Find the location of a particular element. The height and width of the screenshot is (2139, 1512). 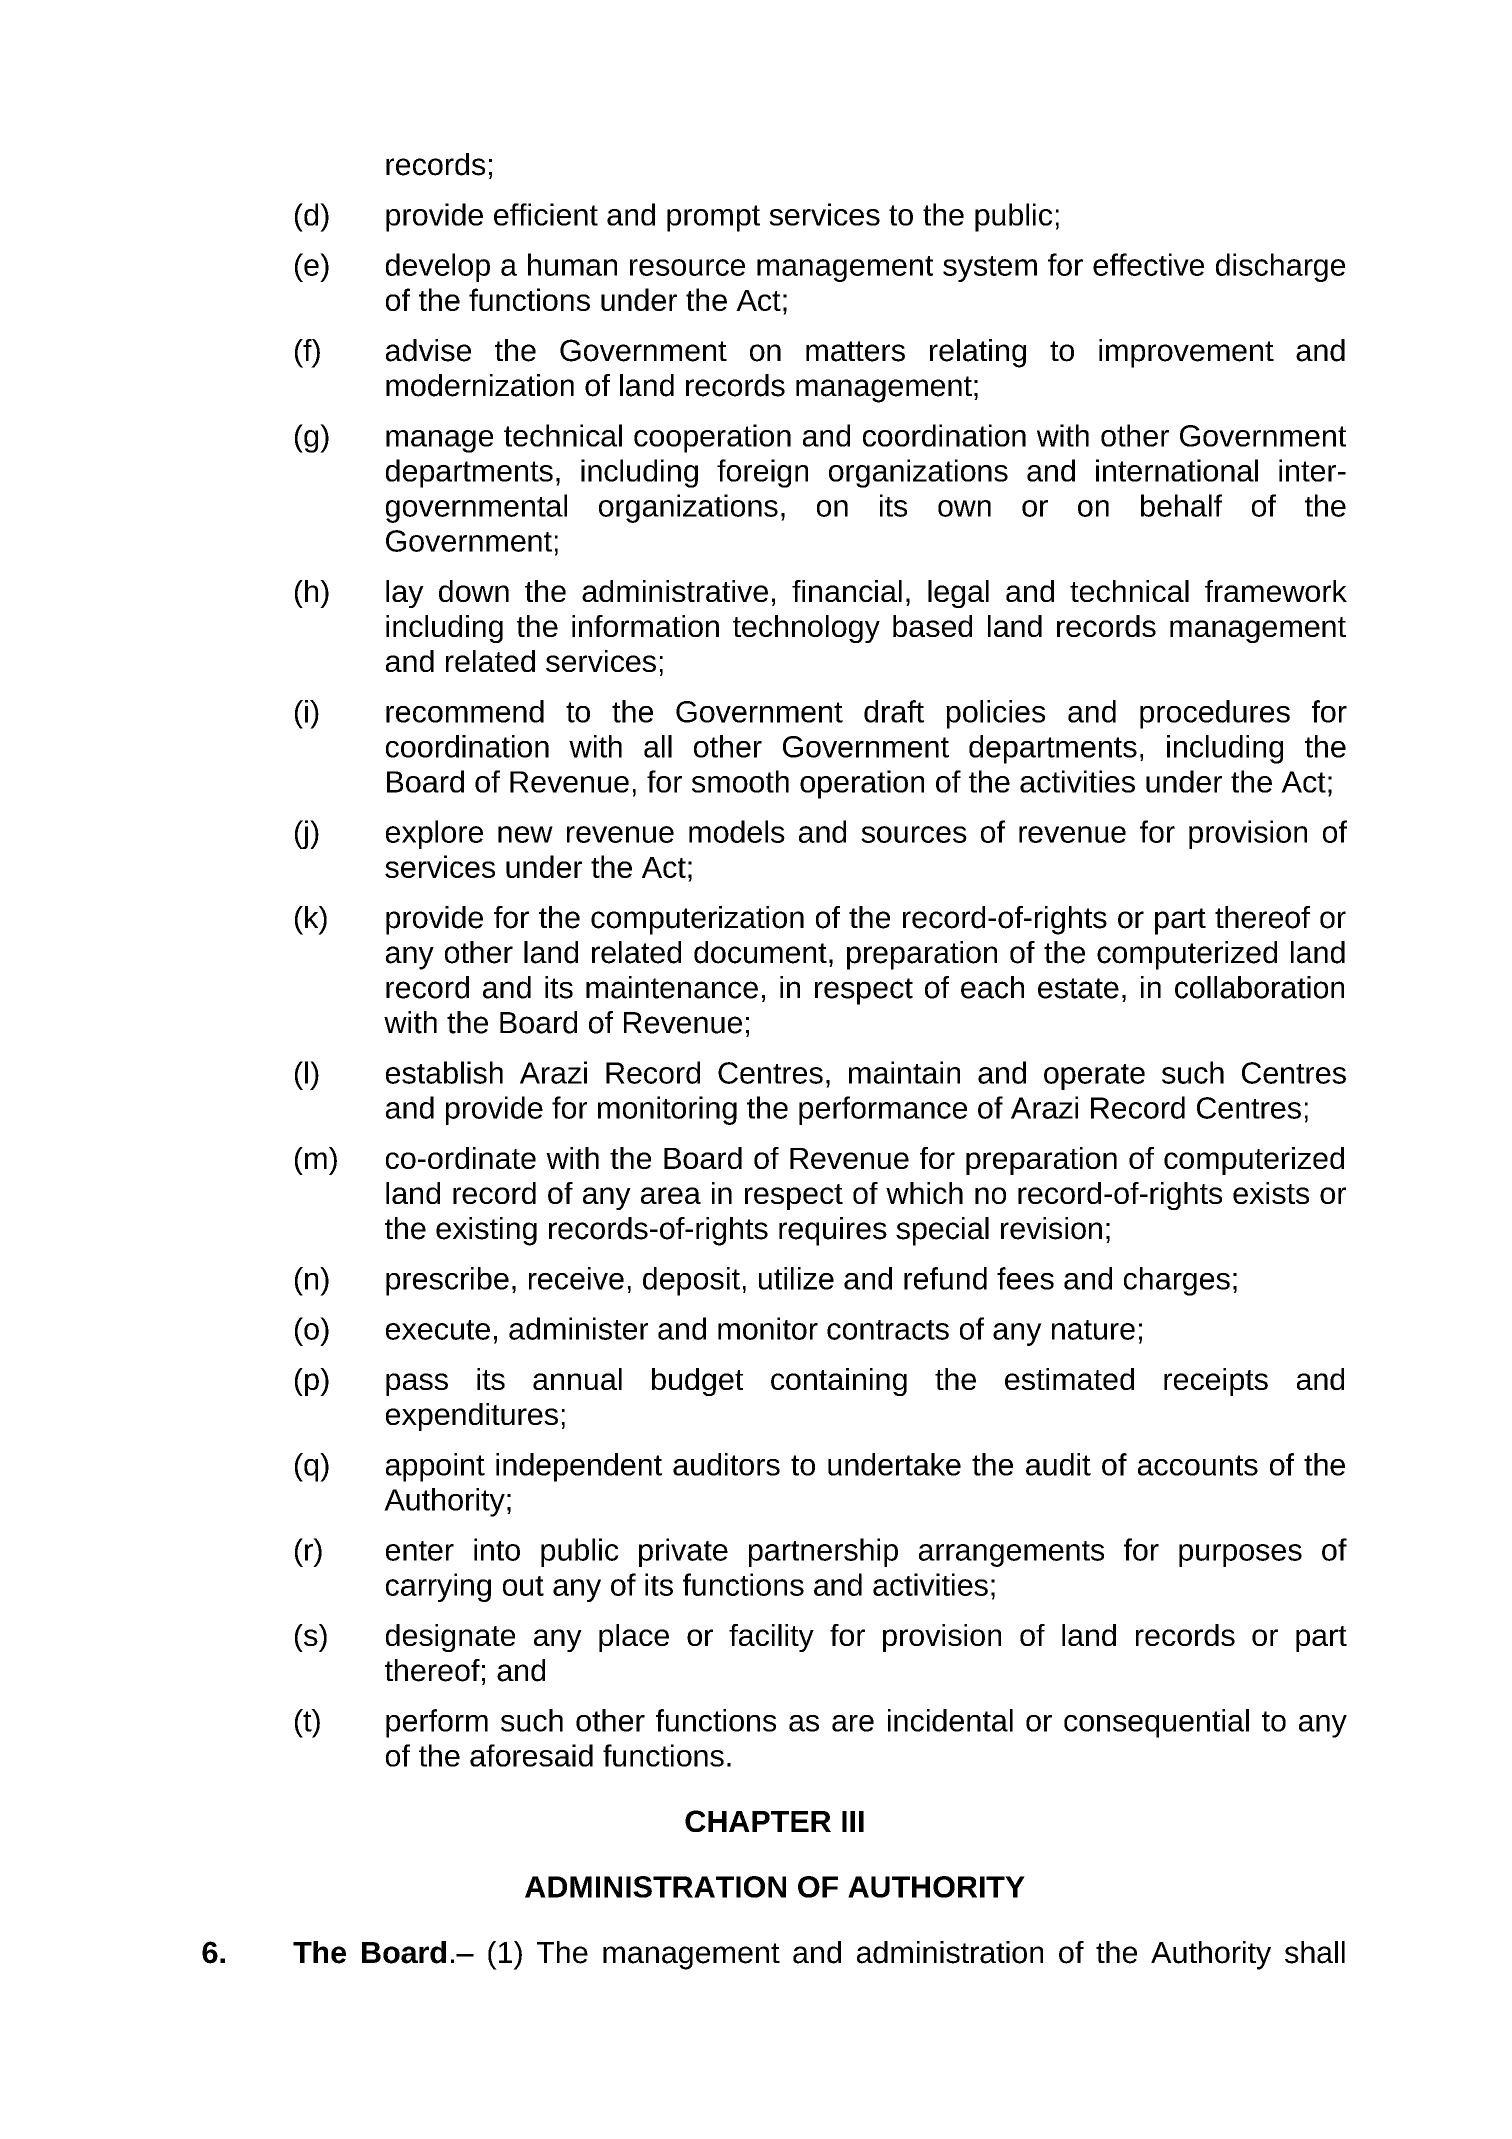

effective is located at coordinates (1148, 264).
